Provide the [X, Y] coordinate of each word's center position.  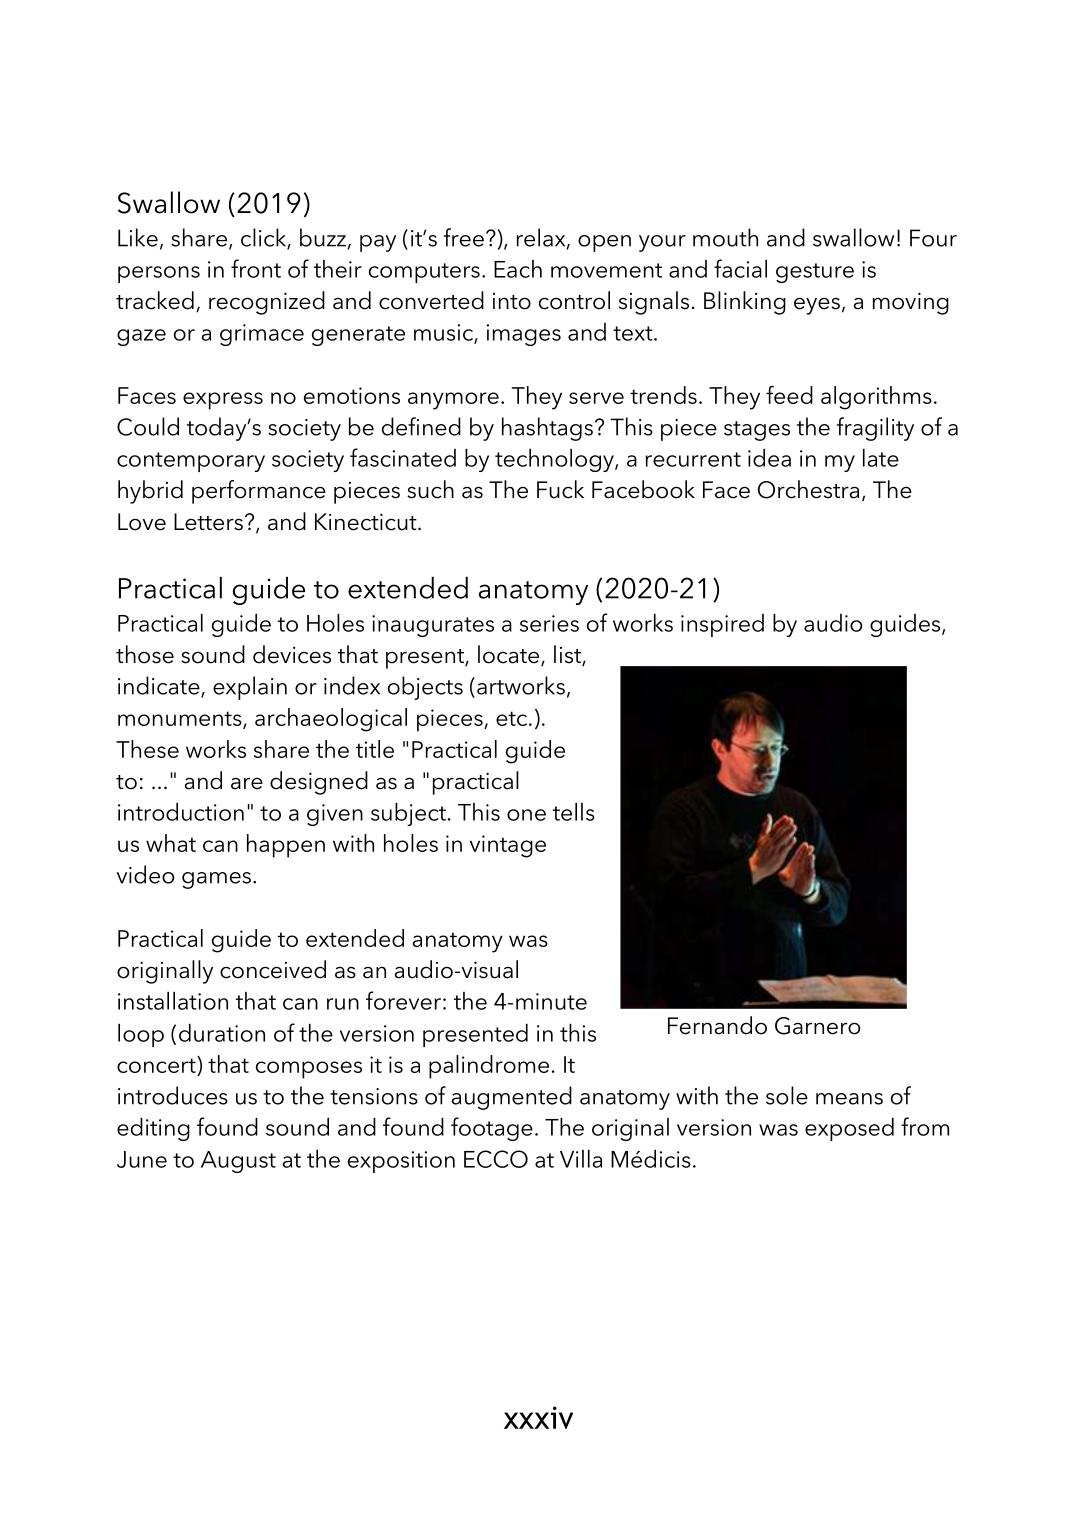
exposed [849, 1129]
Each [518, 269]
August [238, 1162]
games [216, 880]
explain [250, 688]
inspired [722, 625]
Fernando [717, 1025]
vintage [508, 846]
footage [492, 1129]
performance [259, 492]
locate [510, 655]
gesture [815, 273]
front [256, 268]
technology [555, 460]
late [881, 458]
